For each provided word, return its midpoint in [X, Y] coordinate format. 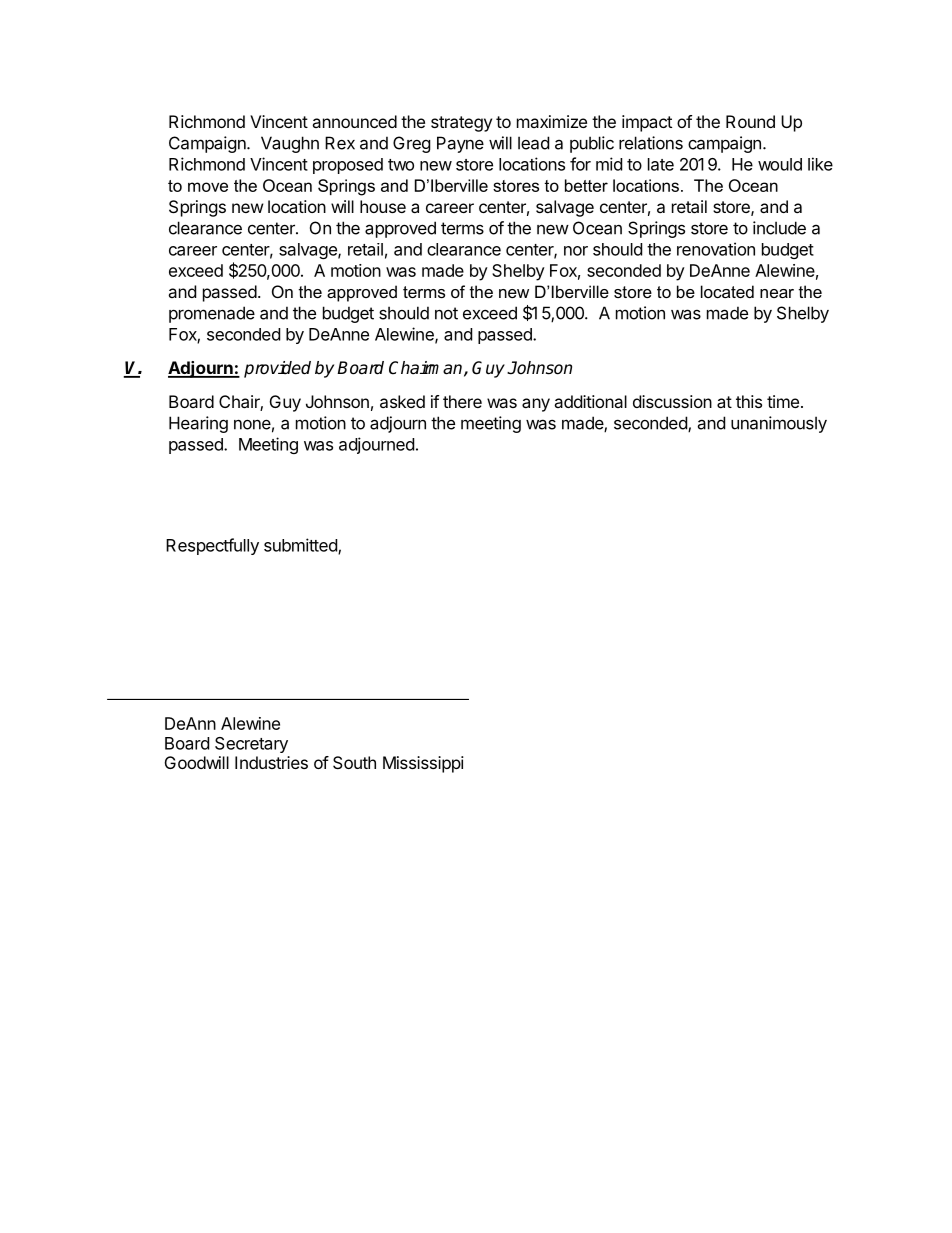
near [777, 293]
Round [750, 121]
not [446, 313]
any [536, 405]
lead [533, 143]
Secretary [251, 745]
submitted [301, 546]
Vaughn [290, 144]
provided [277, 369]
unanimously [779, 424]
